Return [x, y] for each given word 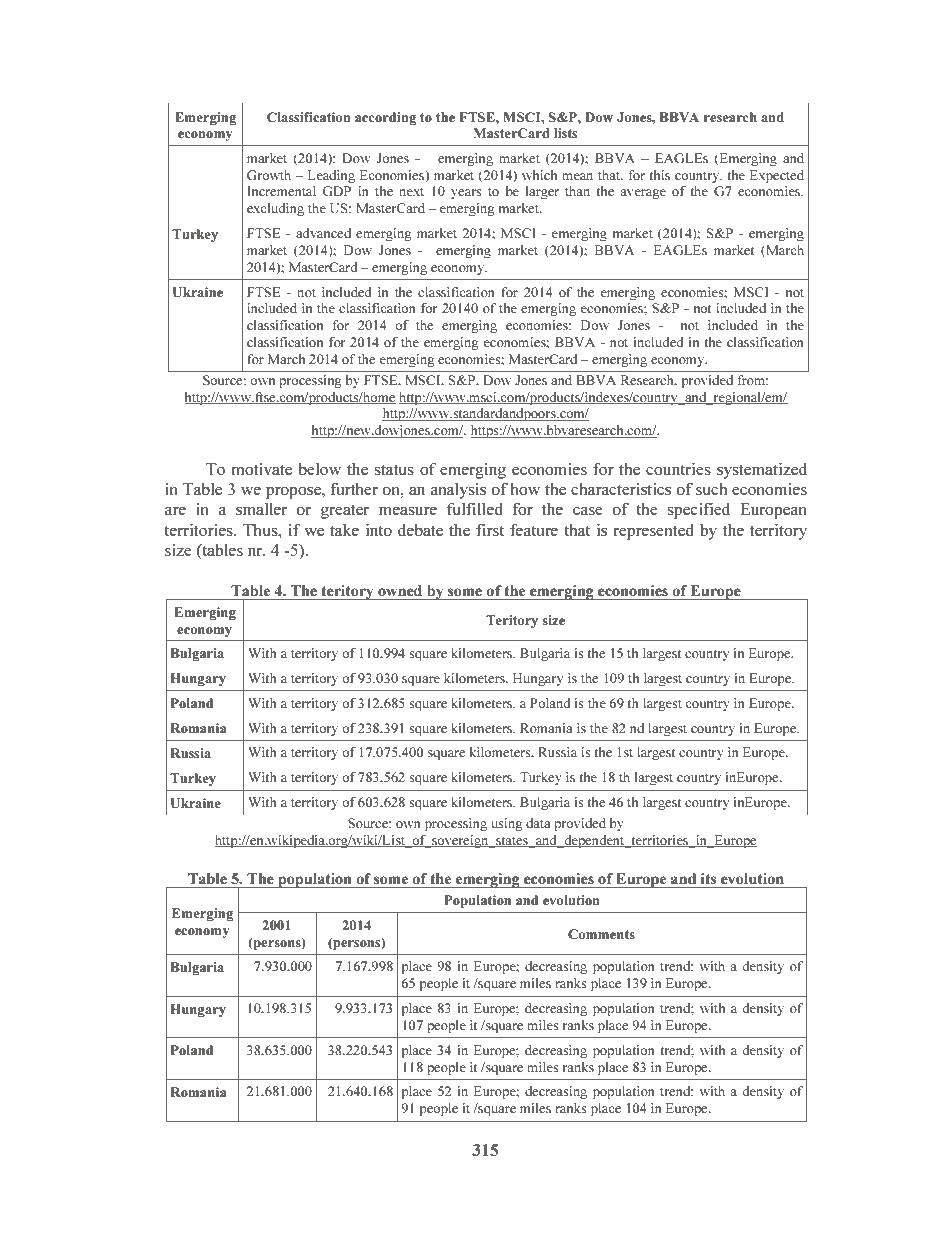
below [320, 469]
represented [654, 531]
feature [534, 529]
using [507, 824]
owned [400, 590]
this [659, 175]
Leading [331, 176]
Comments [601, 934]
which [539, 175]
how [525, 489]
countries [678, 469]
